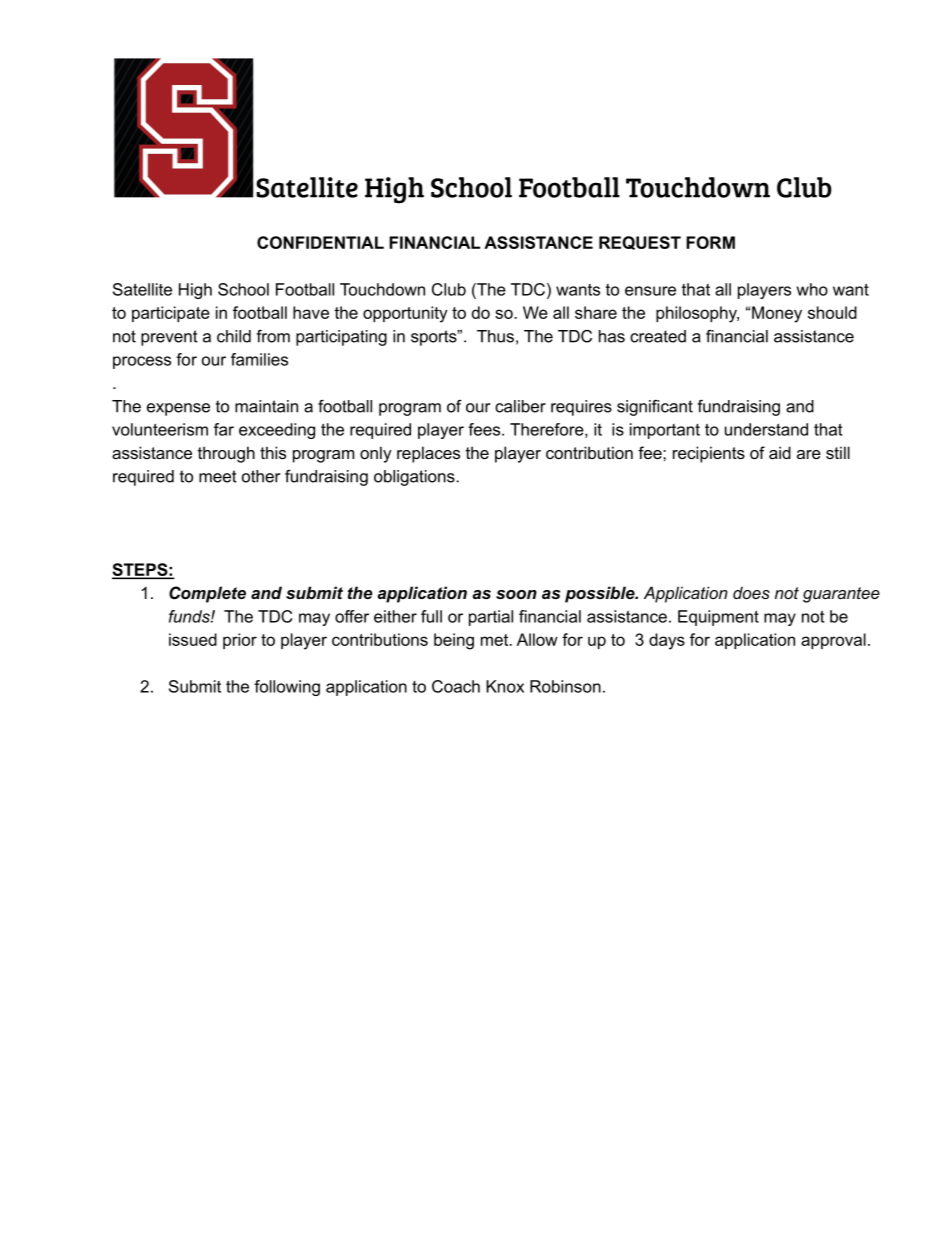  What do you see at coordinates (780, 452) in the document?
I see `aid` at bounding box center [780, 452].
